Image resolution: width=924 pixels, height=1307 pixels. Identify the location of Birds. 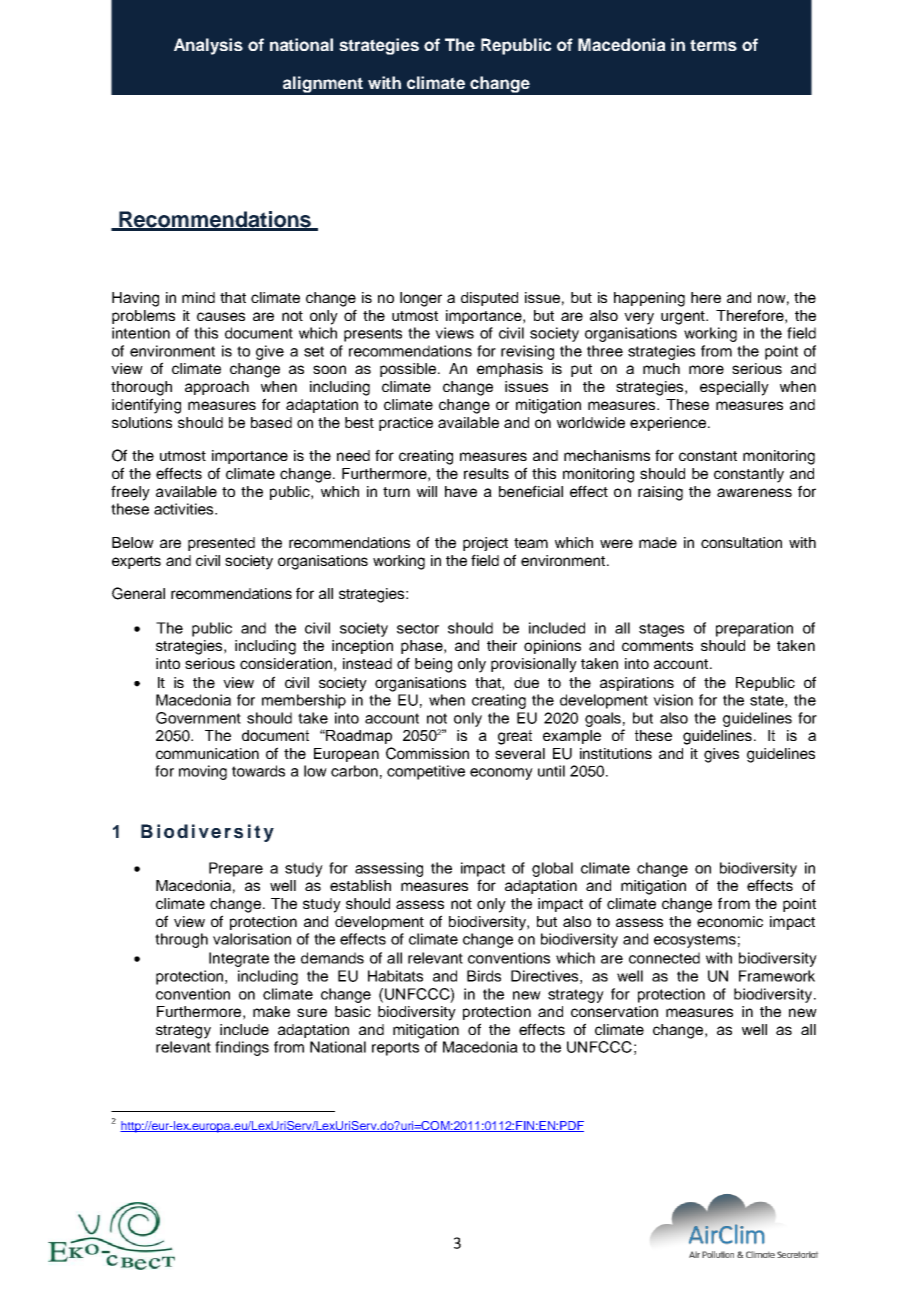
(484, 976).
